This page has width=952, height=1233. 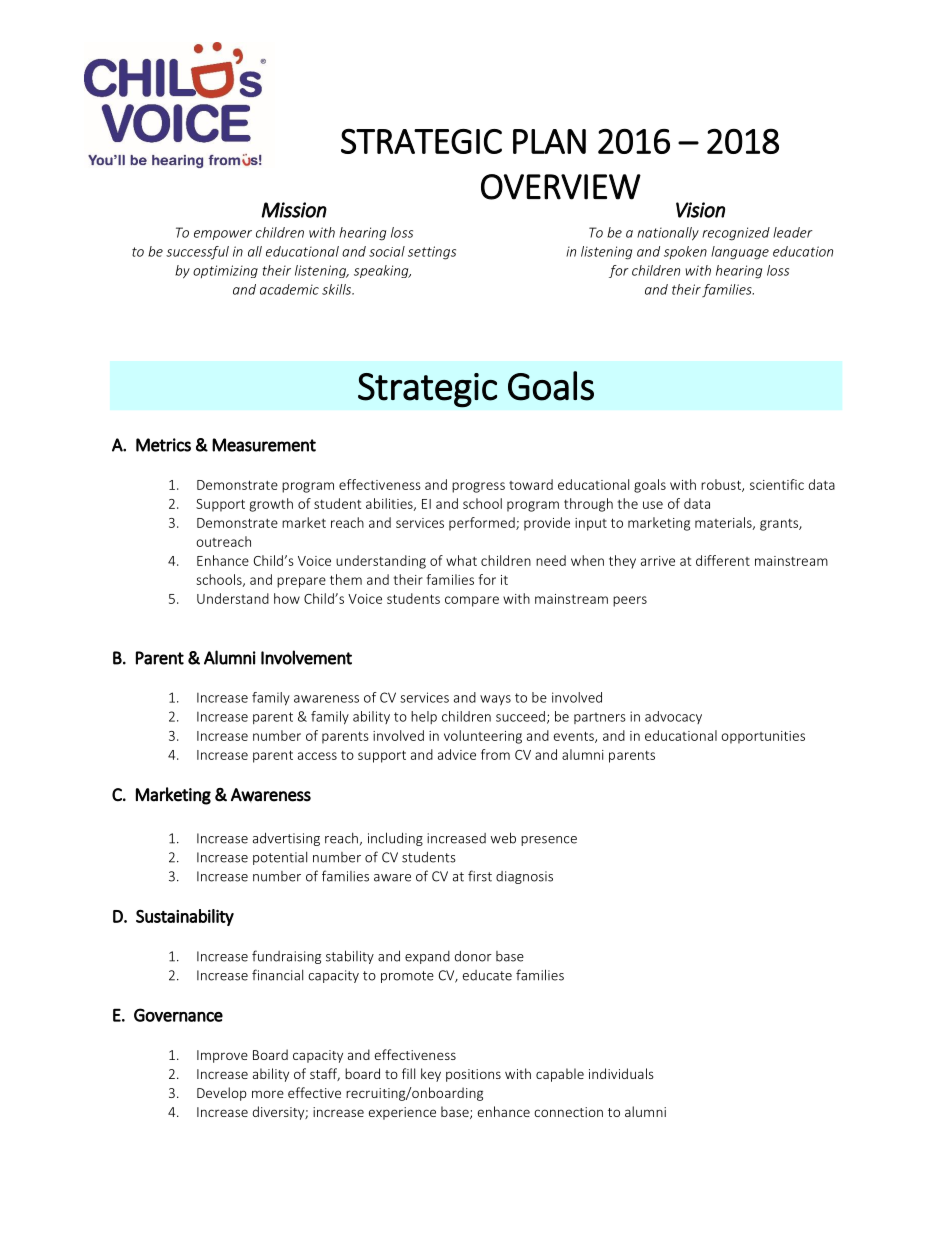 What do you see at coordinates (294, 210) in the page?
I see `Mission` at bounding box center [294, 210].
